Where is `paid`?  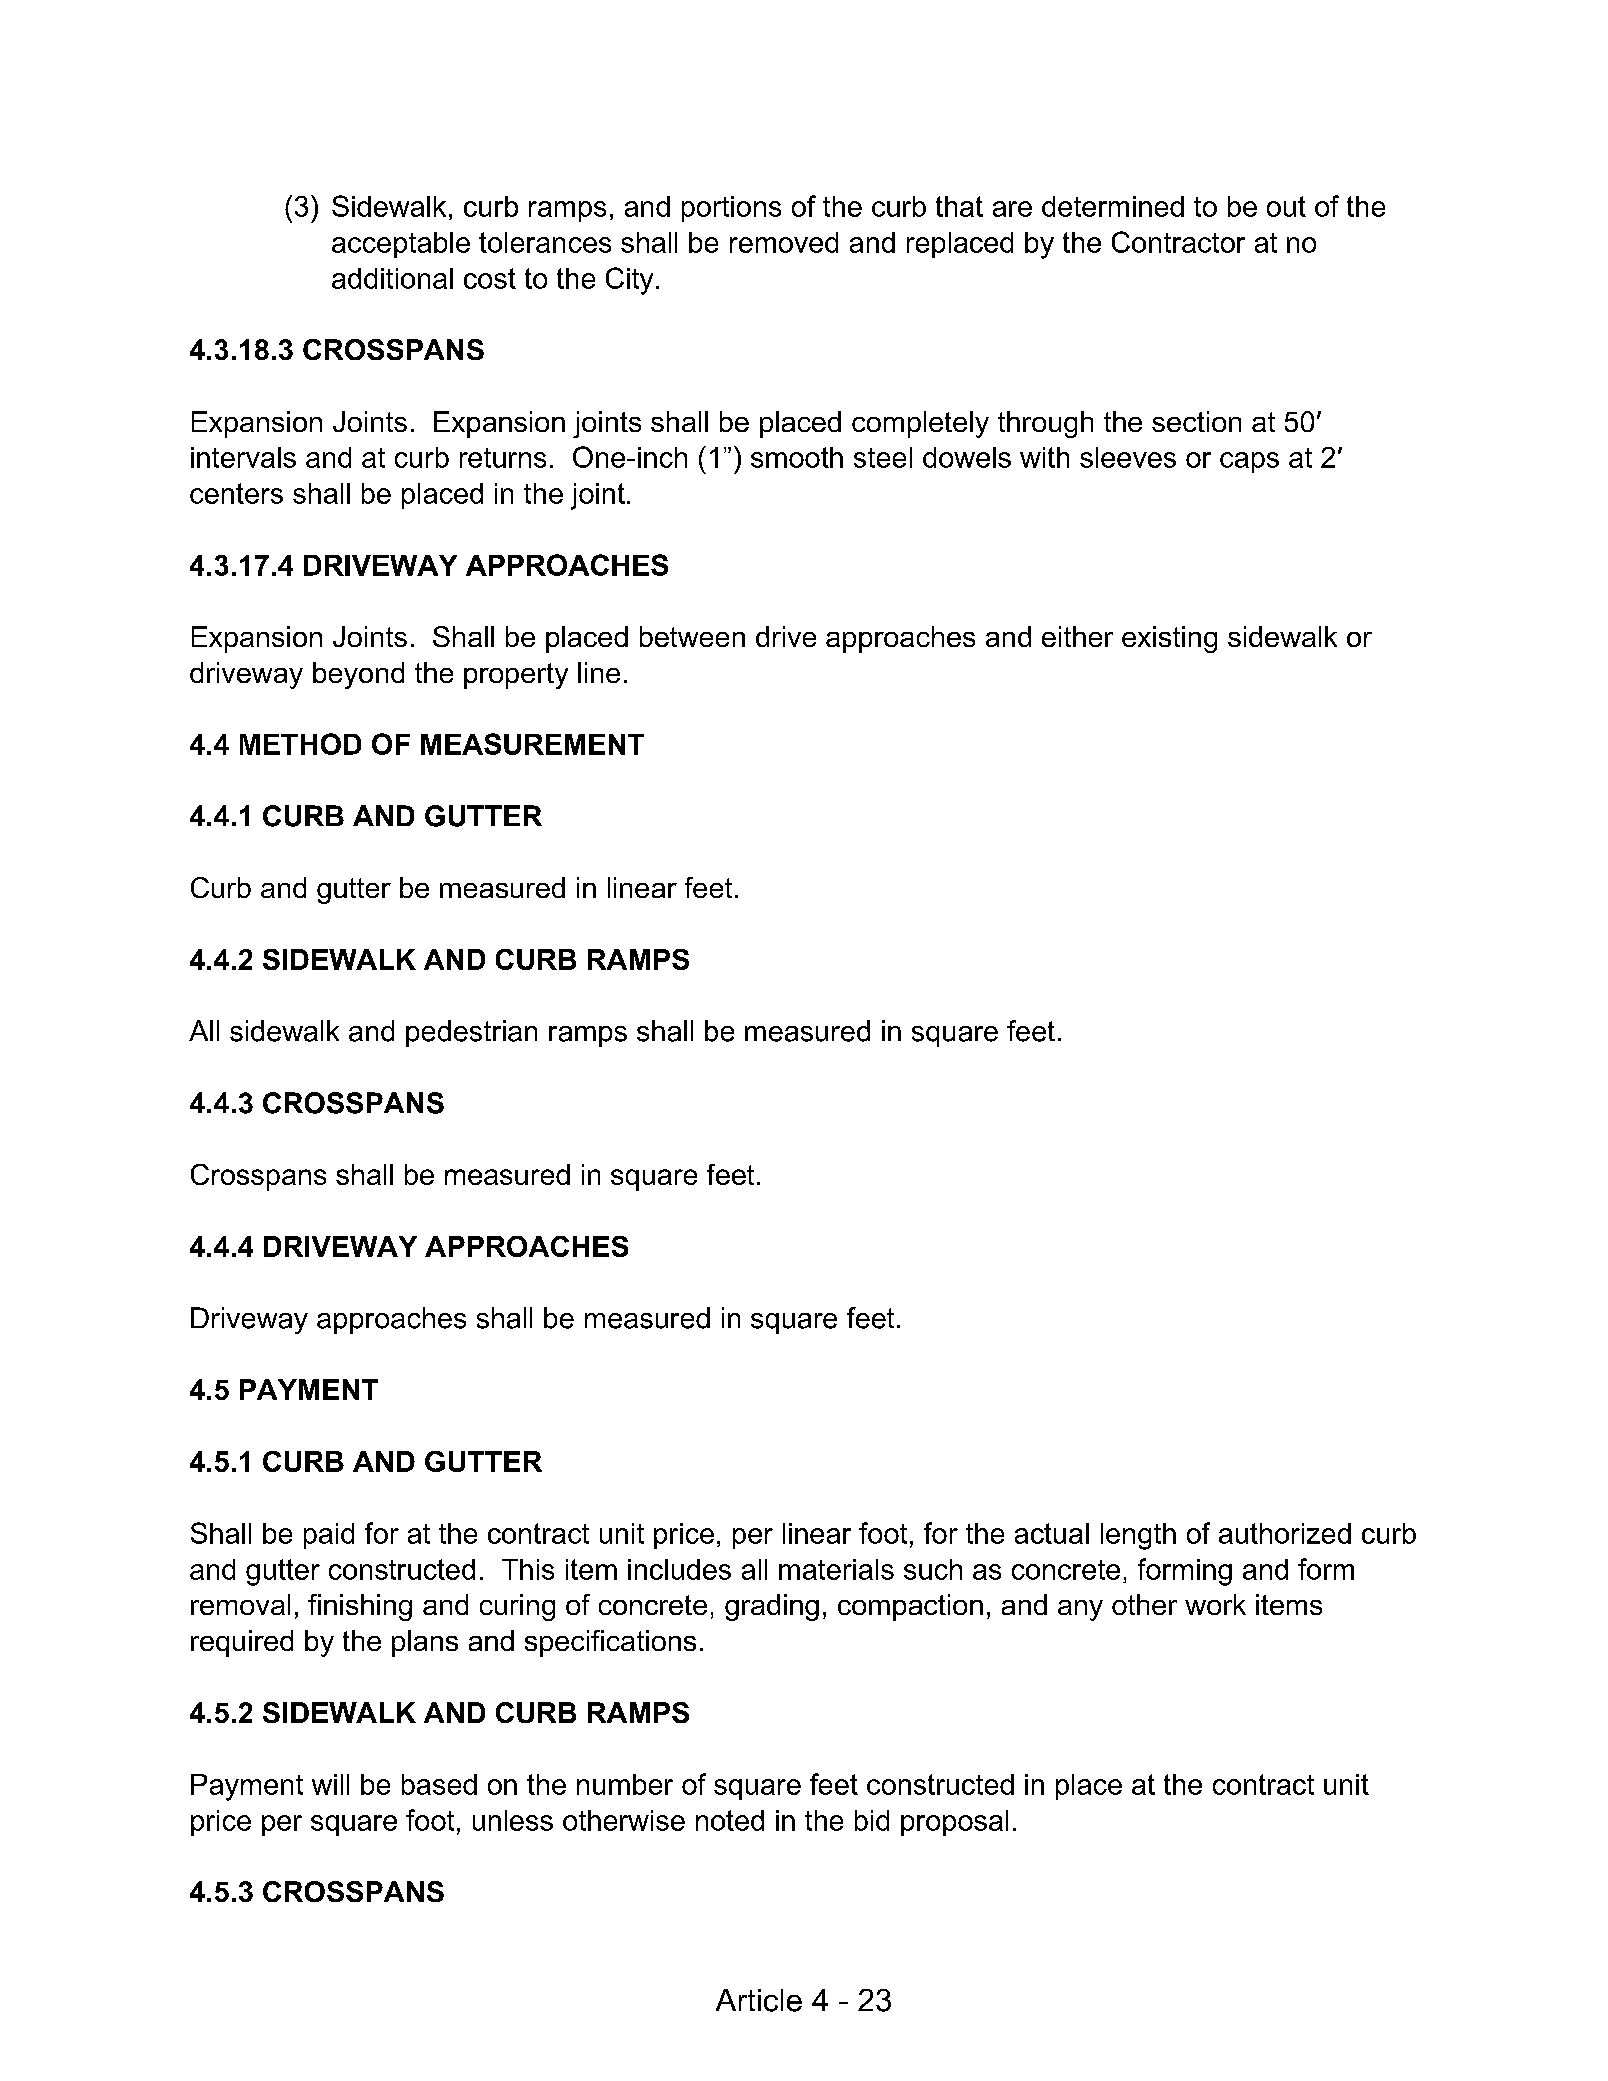
paid is located at coordinates (329, 1536).
